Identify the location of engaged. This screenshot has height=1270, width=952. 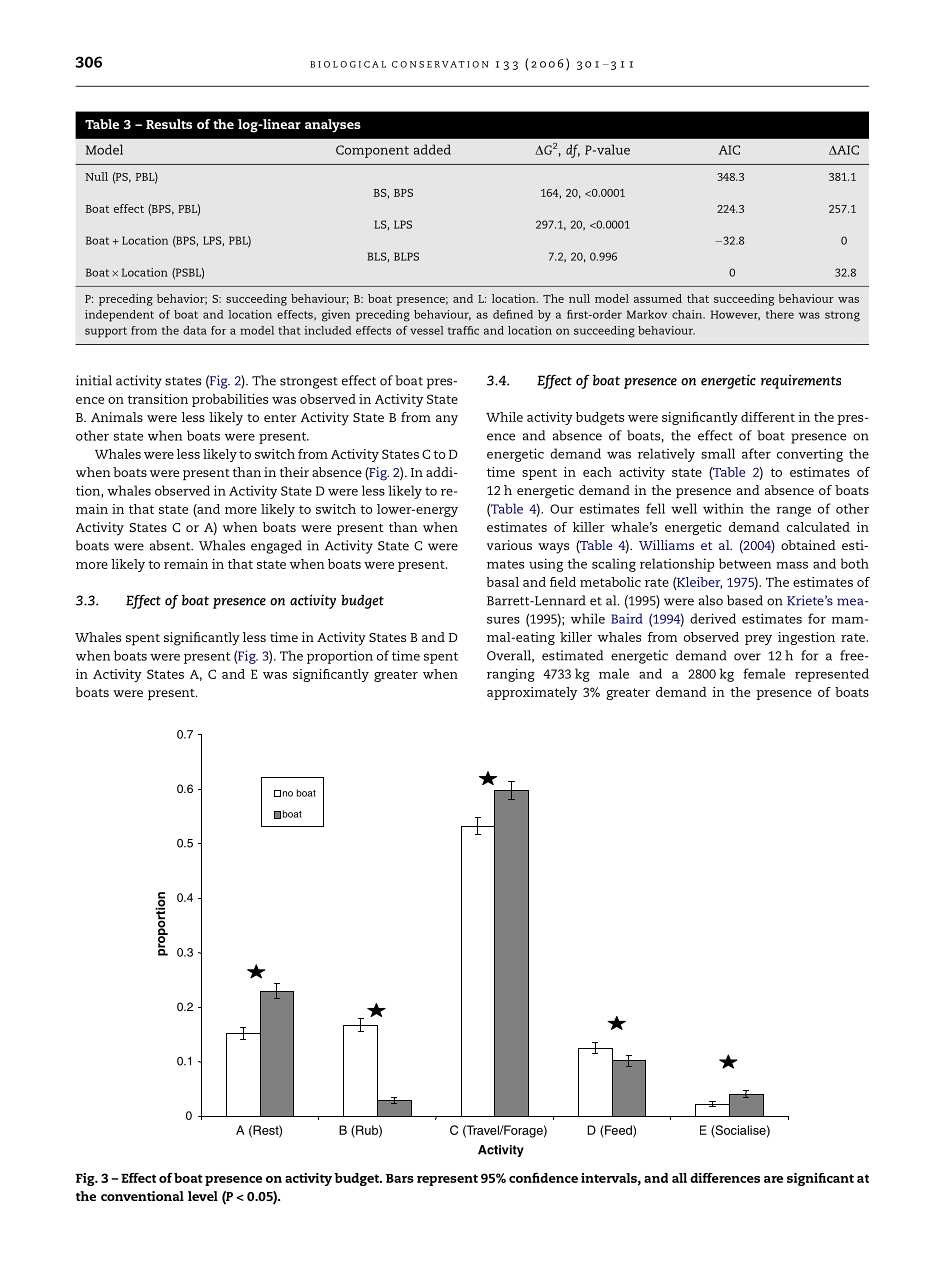
(276, 547).
